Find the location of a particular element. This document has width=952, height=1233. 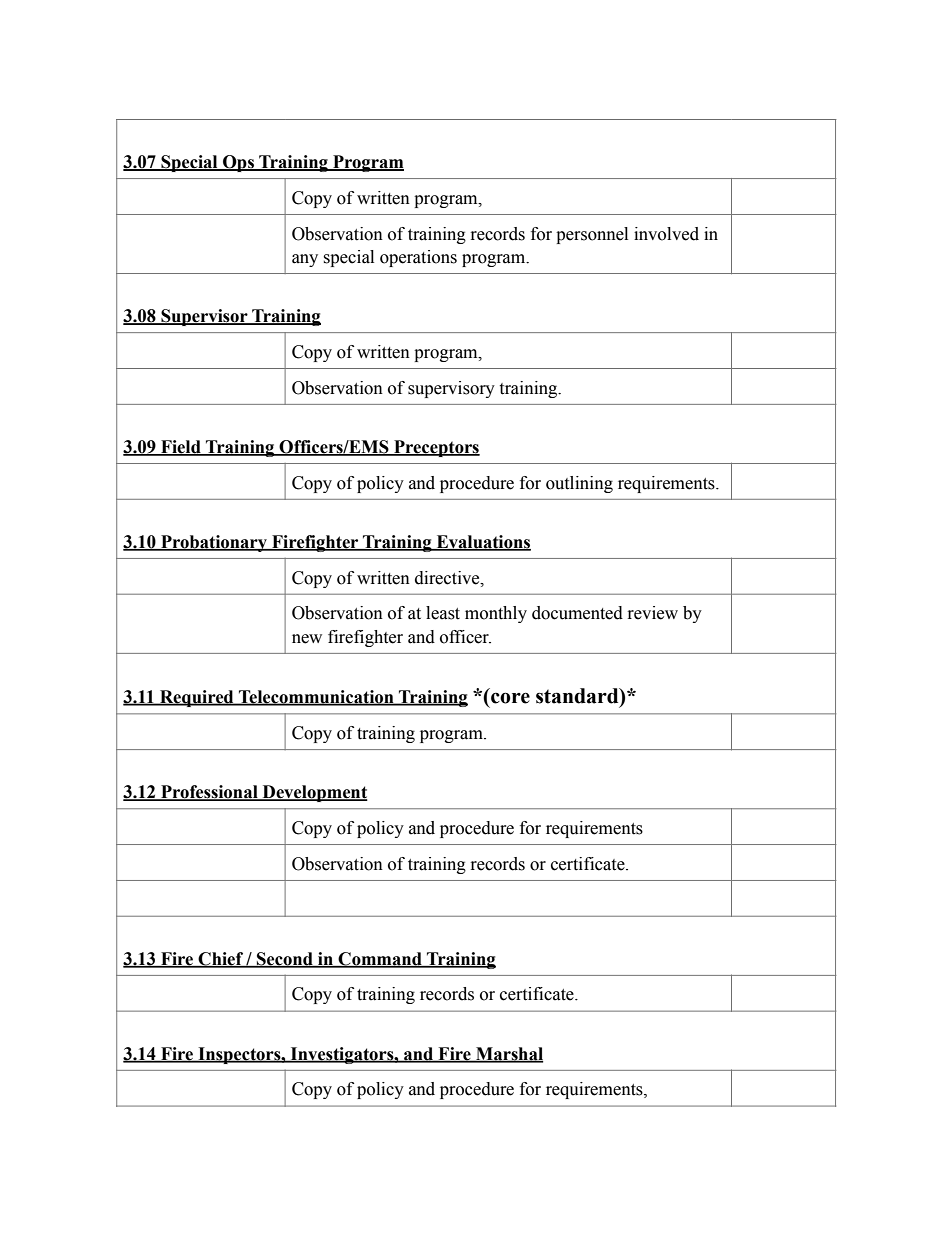

personnel is located at coordinates (592, 235).
